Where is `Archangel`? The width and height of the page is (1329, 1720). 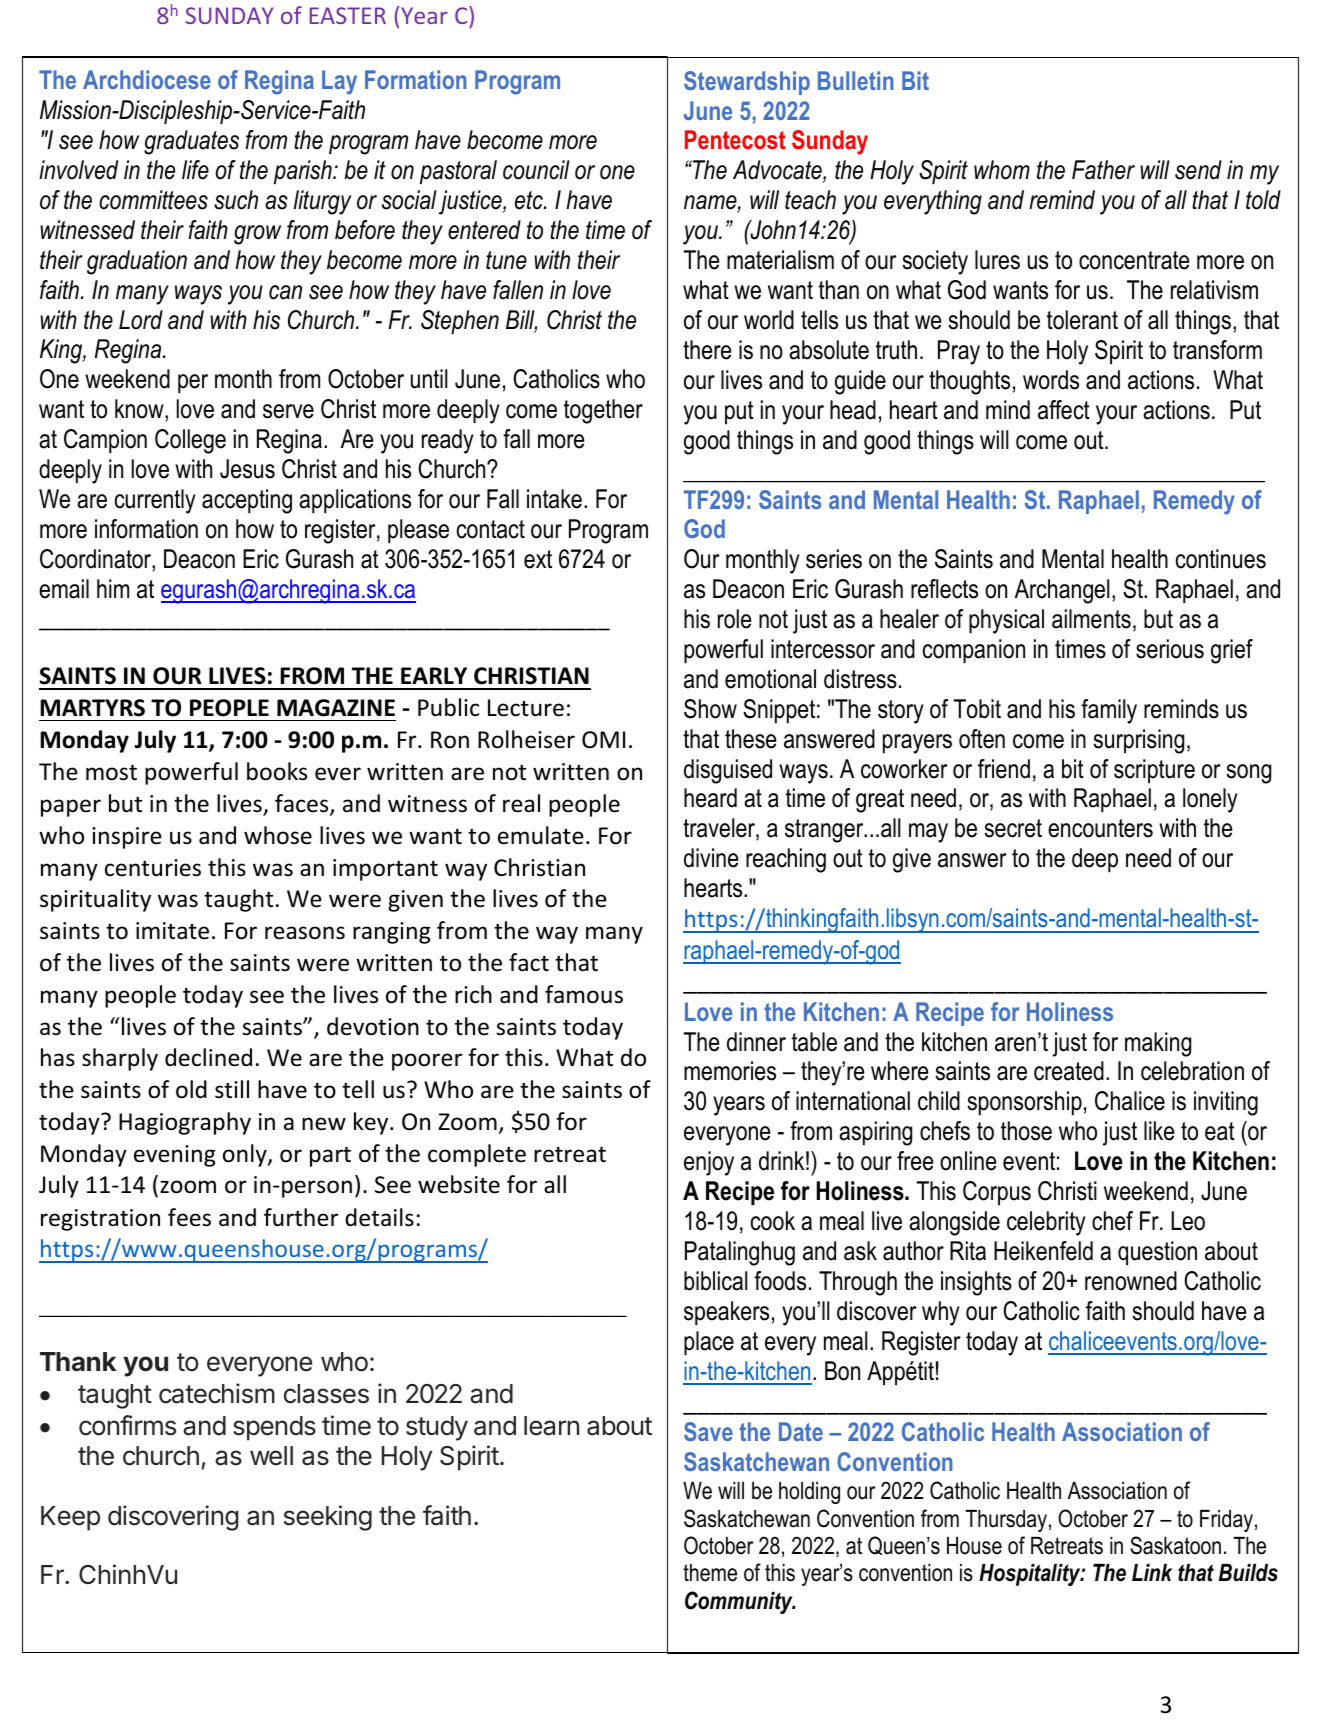
Archangel is located at coordinates (1062, 591).
